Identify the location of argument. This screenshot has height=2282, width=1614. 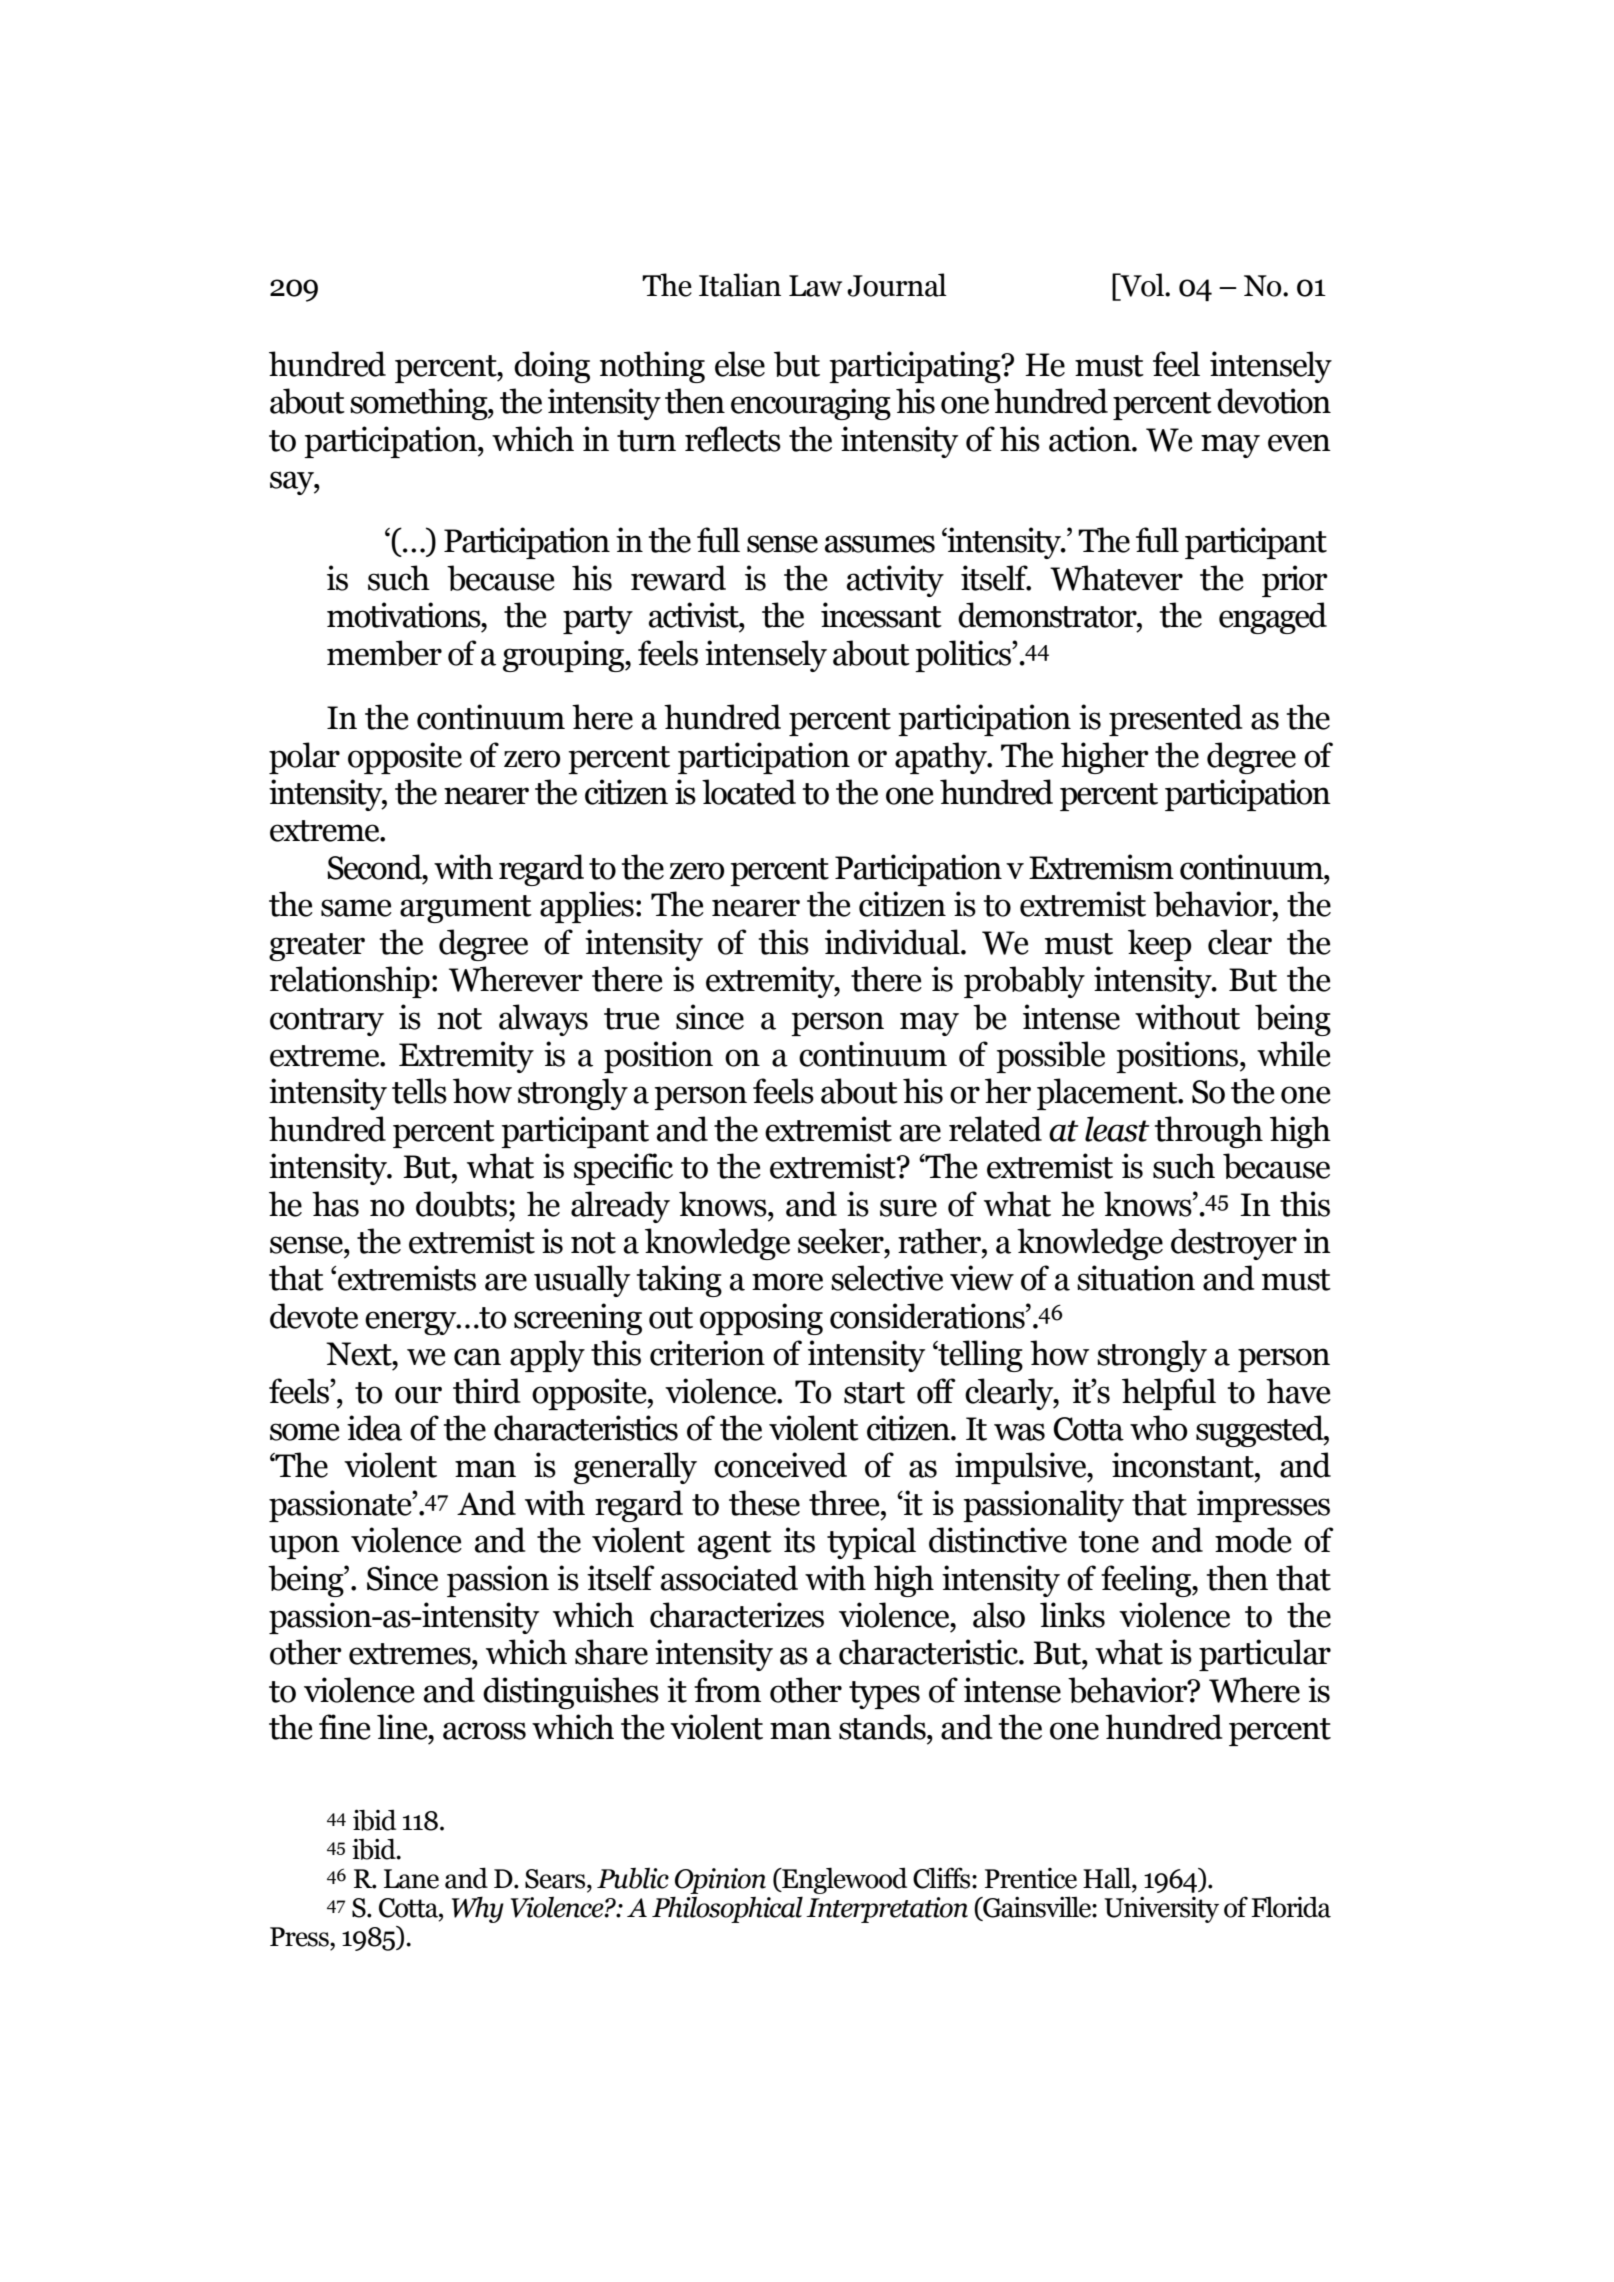
(466, 909).
